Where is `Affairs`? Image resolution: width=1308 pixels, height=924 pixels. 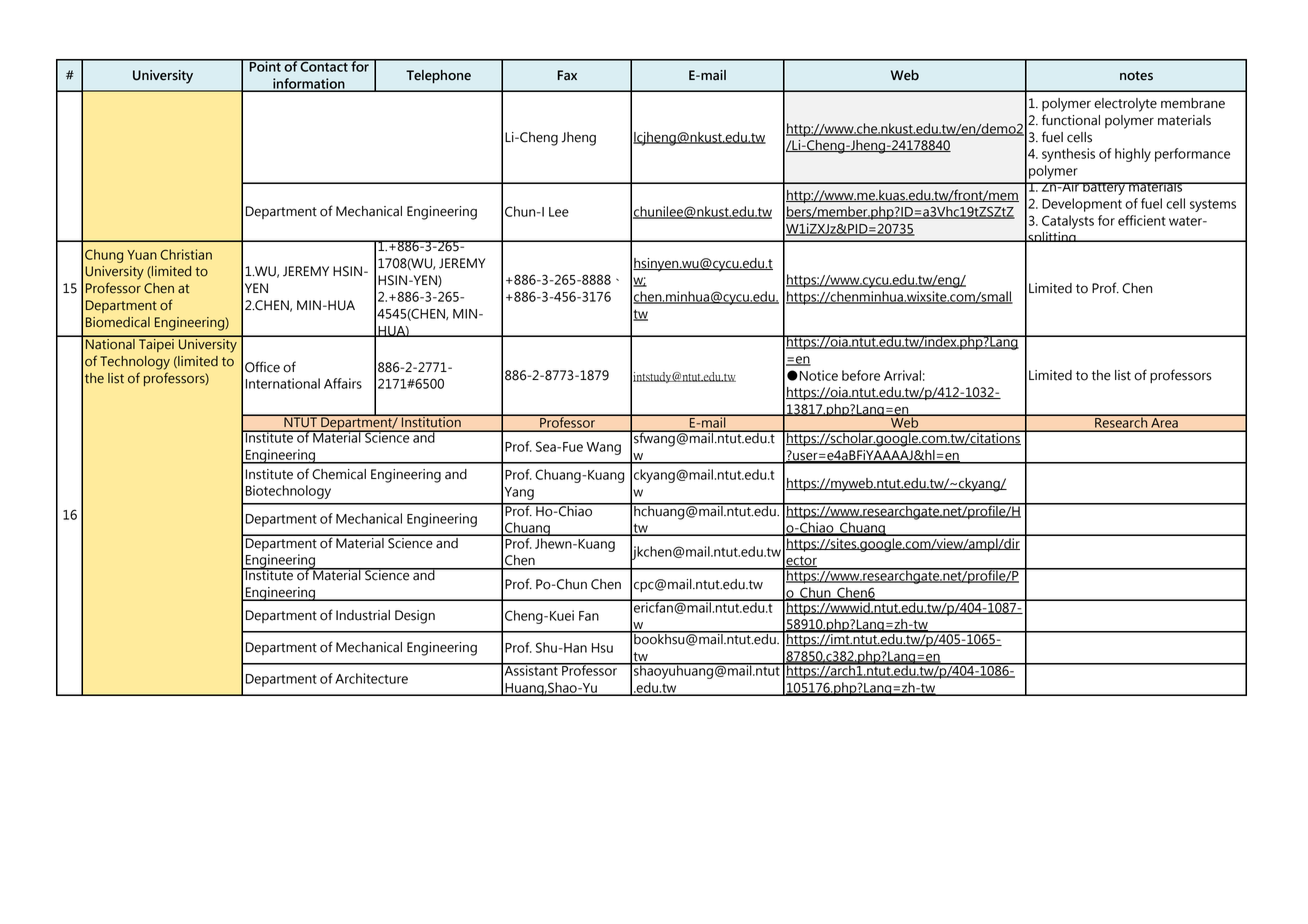 Affairs is located at coordinates (343, 383).
